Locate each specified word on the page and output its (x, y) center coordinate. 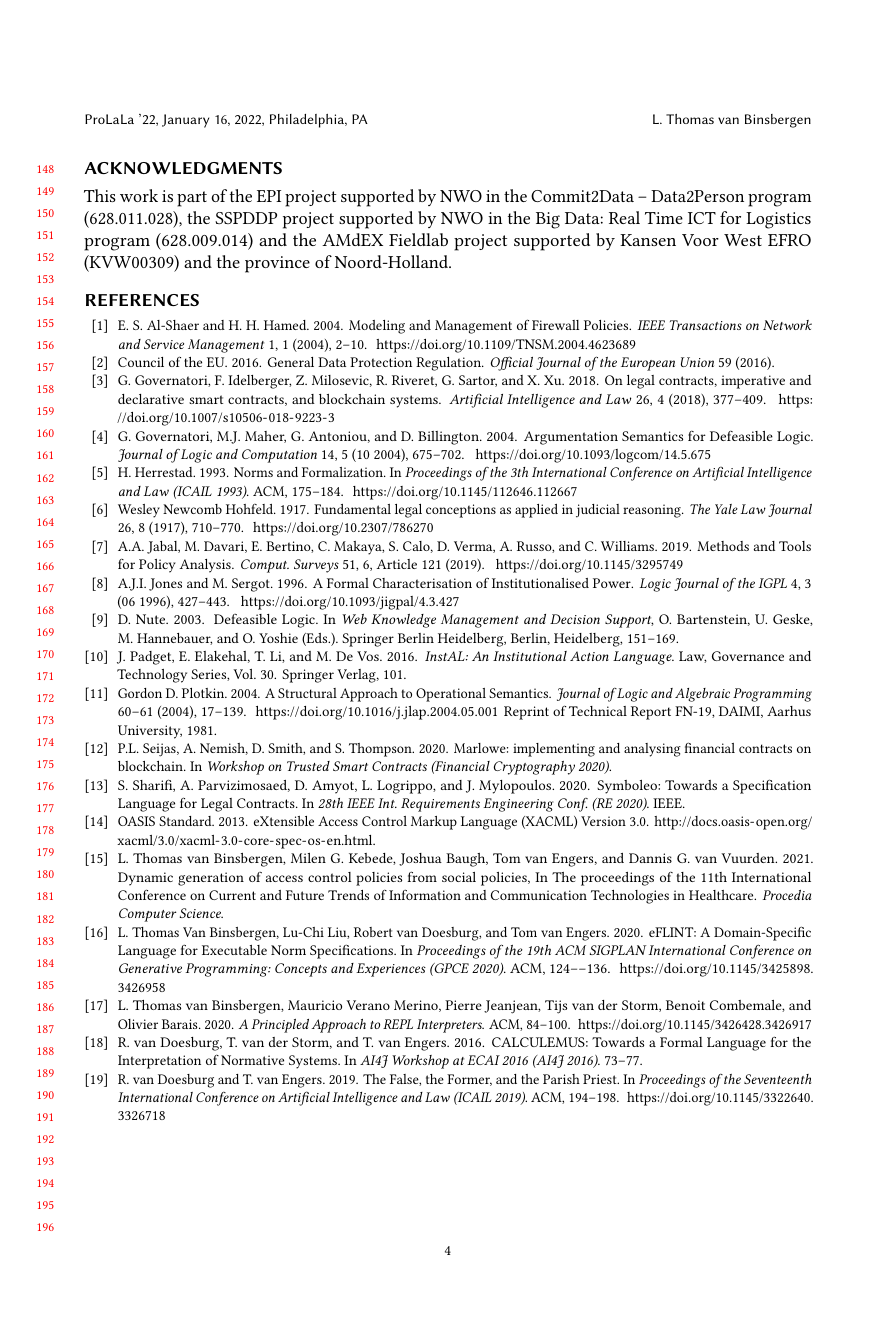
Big (548, 220)
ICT (702, 218)
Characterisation (422, 583)
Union (697, 362)
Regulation (450, 364)
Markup (434, 823)
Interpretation (159, 1062)
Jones (165, 584)
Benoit (685, 1005)
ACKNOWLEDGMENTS (183, 168)
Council (141, 362)
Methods (723, 546)
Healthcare (722, 895)
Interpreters (450, 1026)
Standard (186, 821)
